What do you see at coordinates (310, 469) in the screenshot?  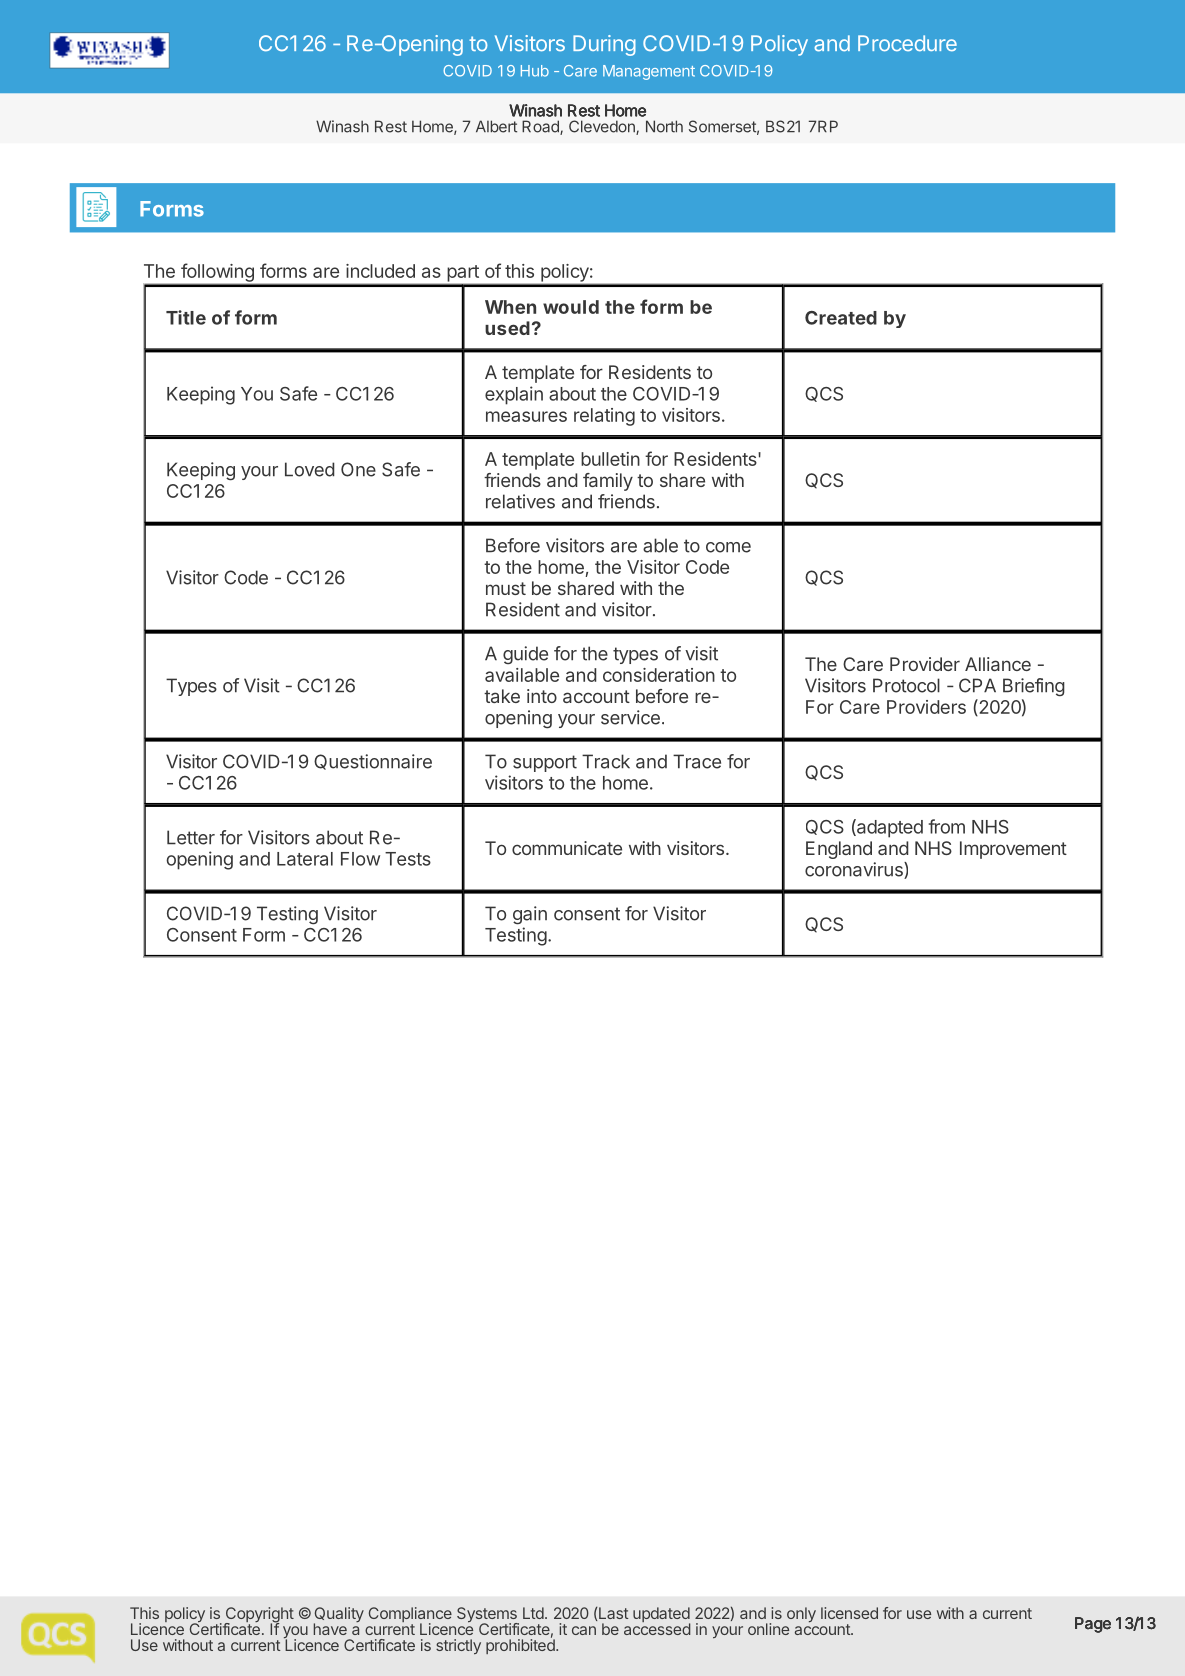 I see `Loved` at bounding box center [310, 469].
